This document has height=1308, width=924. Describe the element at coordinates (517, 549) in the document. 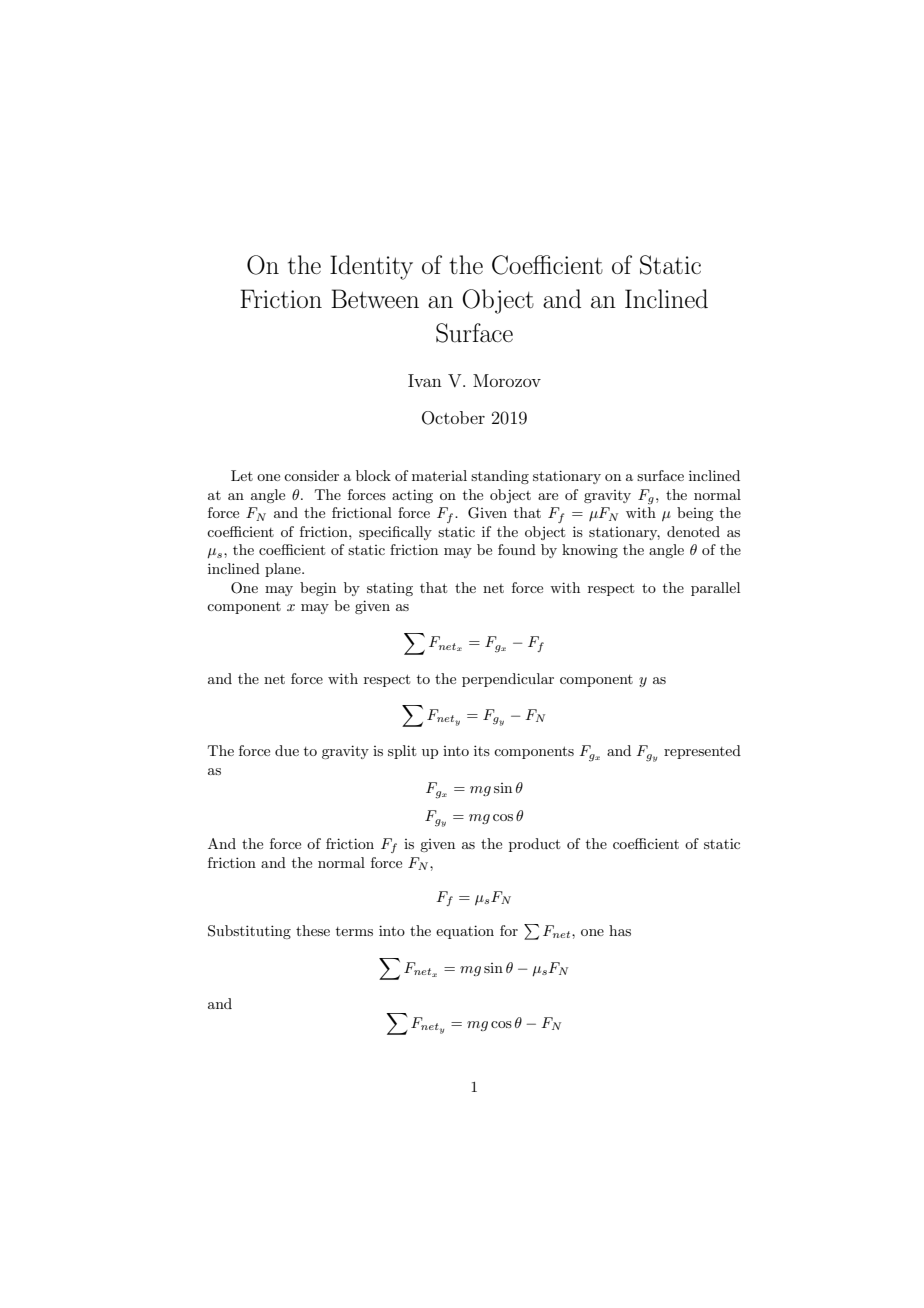

I see `found` at that location.
